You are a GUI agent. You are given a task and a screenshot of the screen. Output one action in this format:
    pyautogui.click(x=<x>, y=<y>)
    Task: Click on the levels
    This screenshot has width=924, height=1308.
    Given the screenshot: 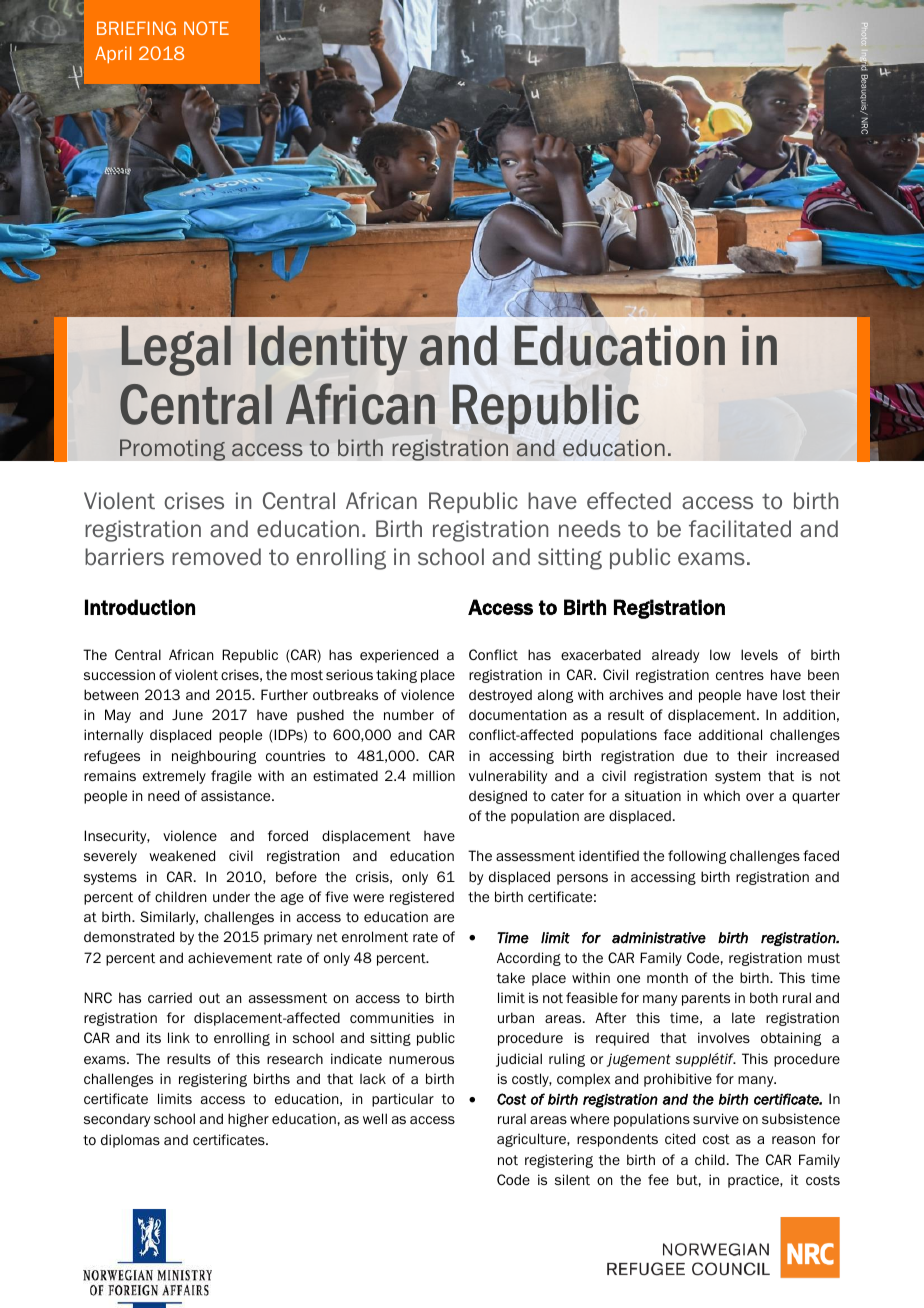 What is the action you would take?
    pyautogui.click(x=759, y=654)
